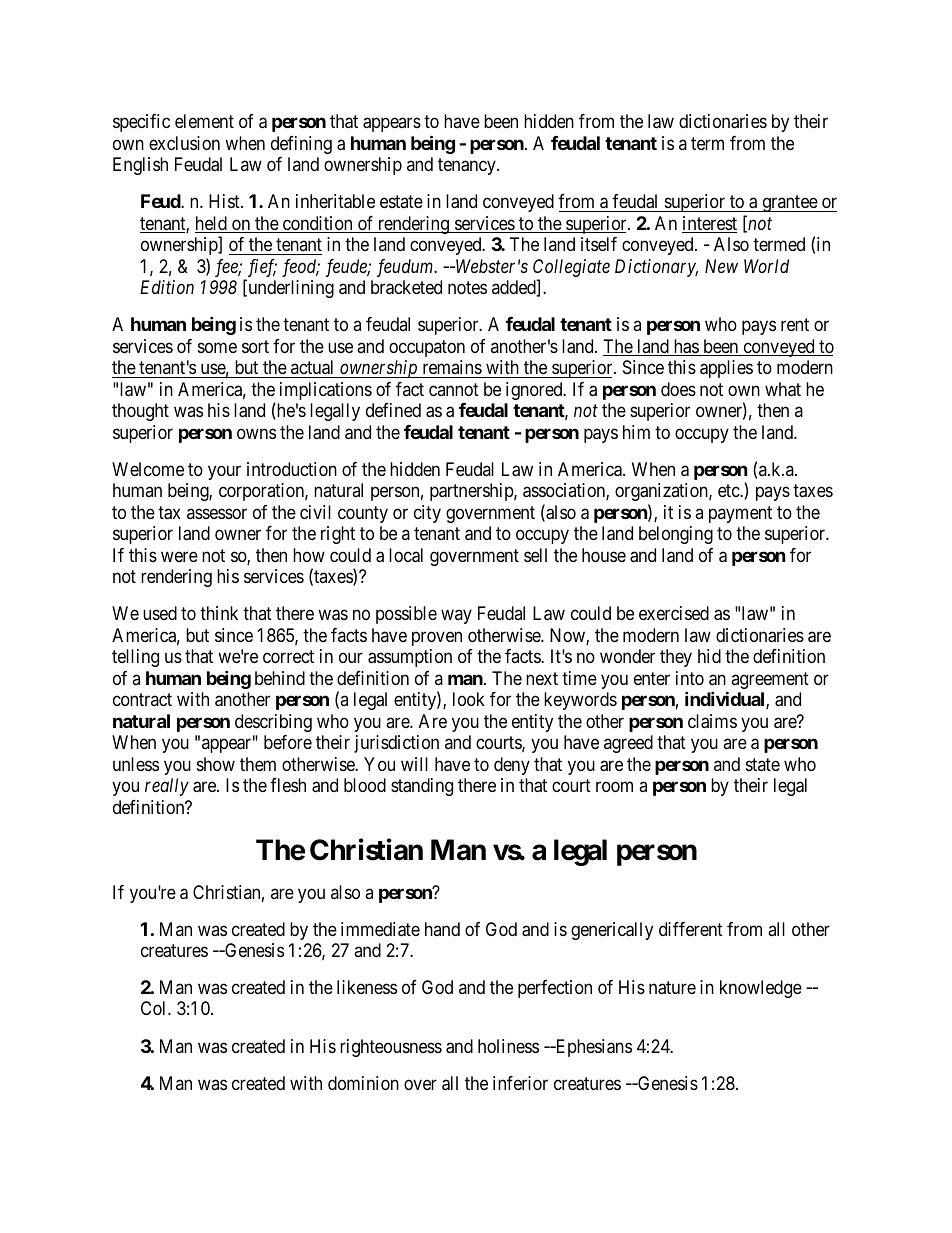 This screenshot has width=952, height=1233. I want to click on exclusion, so click(184, 143).
